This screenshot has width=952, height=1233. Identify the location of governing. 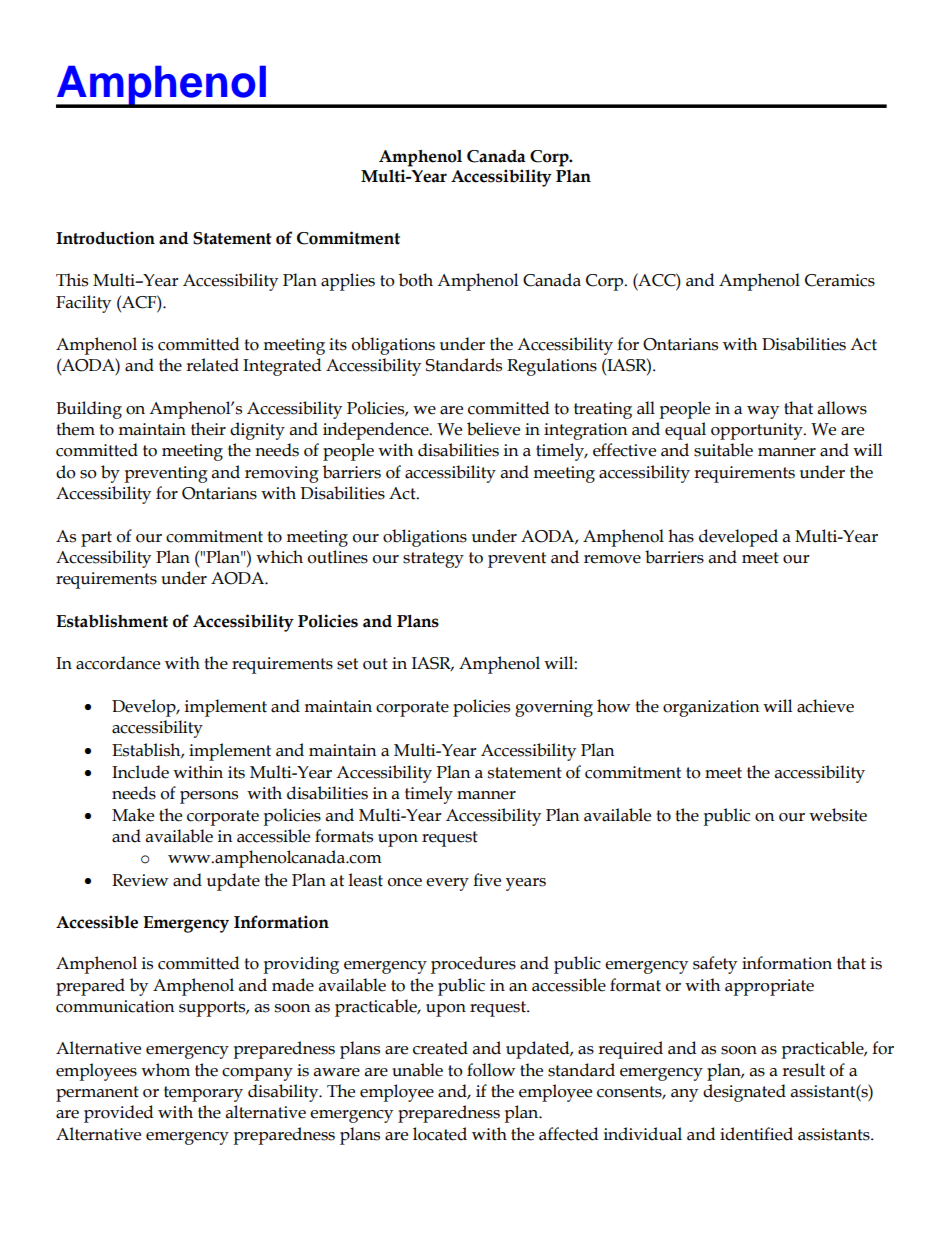
(554, 708).
